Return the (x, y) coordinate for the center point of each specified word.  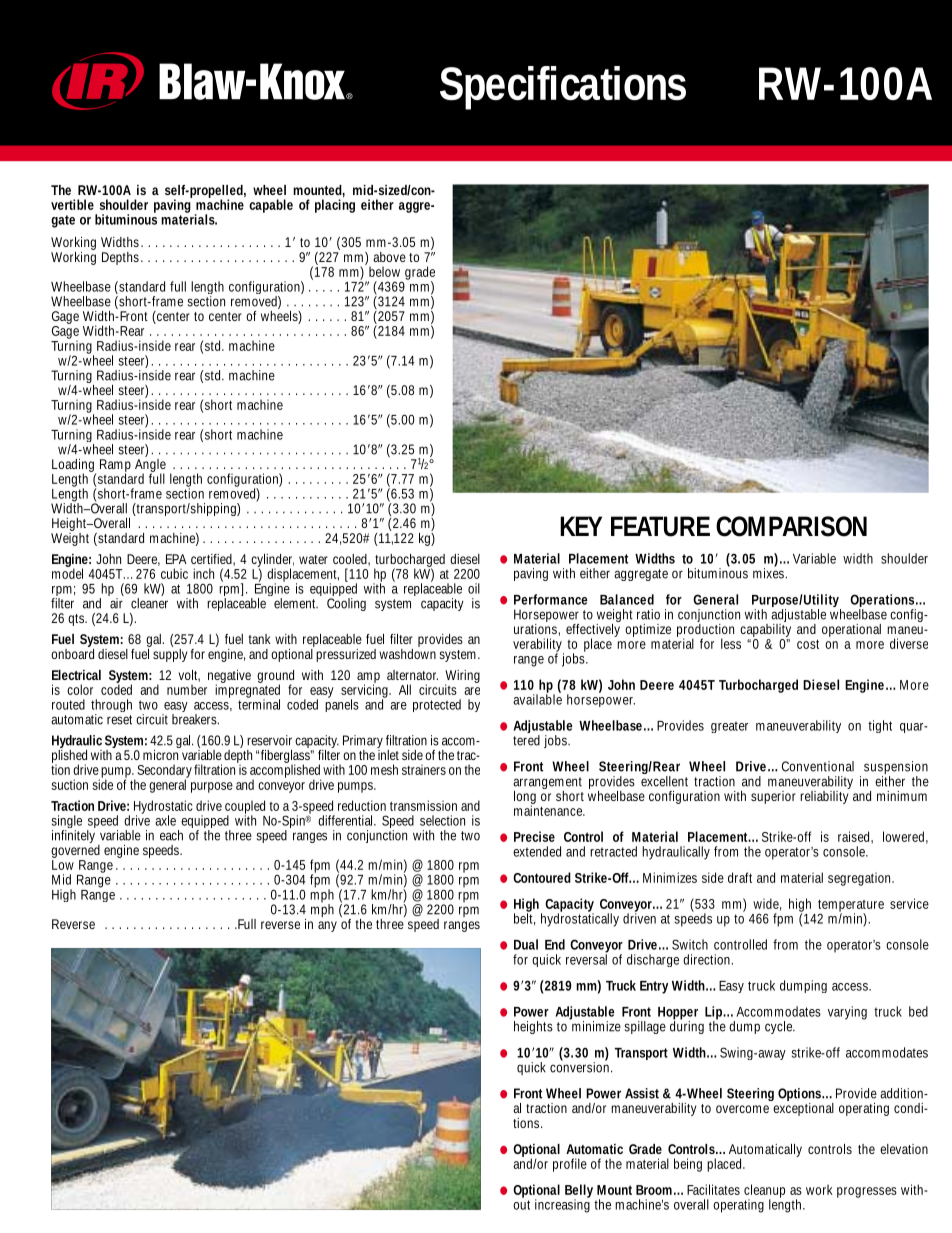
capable (271, 206)
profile (570, 1165)
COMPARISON (791, 526)
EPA (176, 559)
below (384, 271)
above (389, 257)
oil (474, 588)
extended (537, 851)
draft (740, 877)
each (171, 835)
